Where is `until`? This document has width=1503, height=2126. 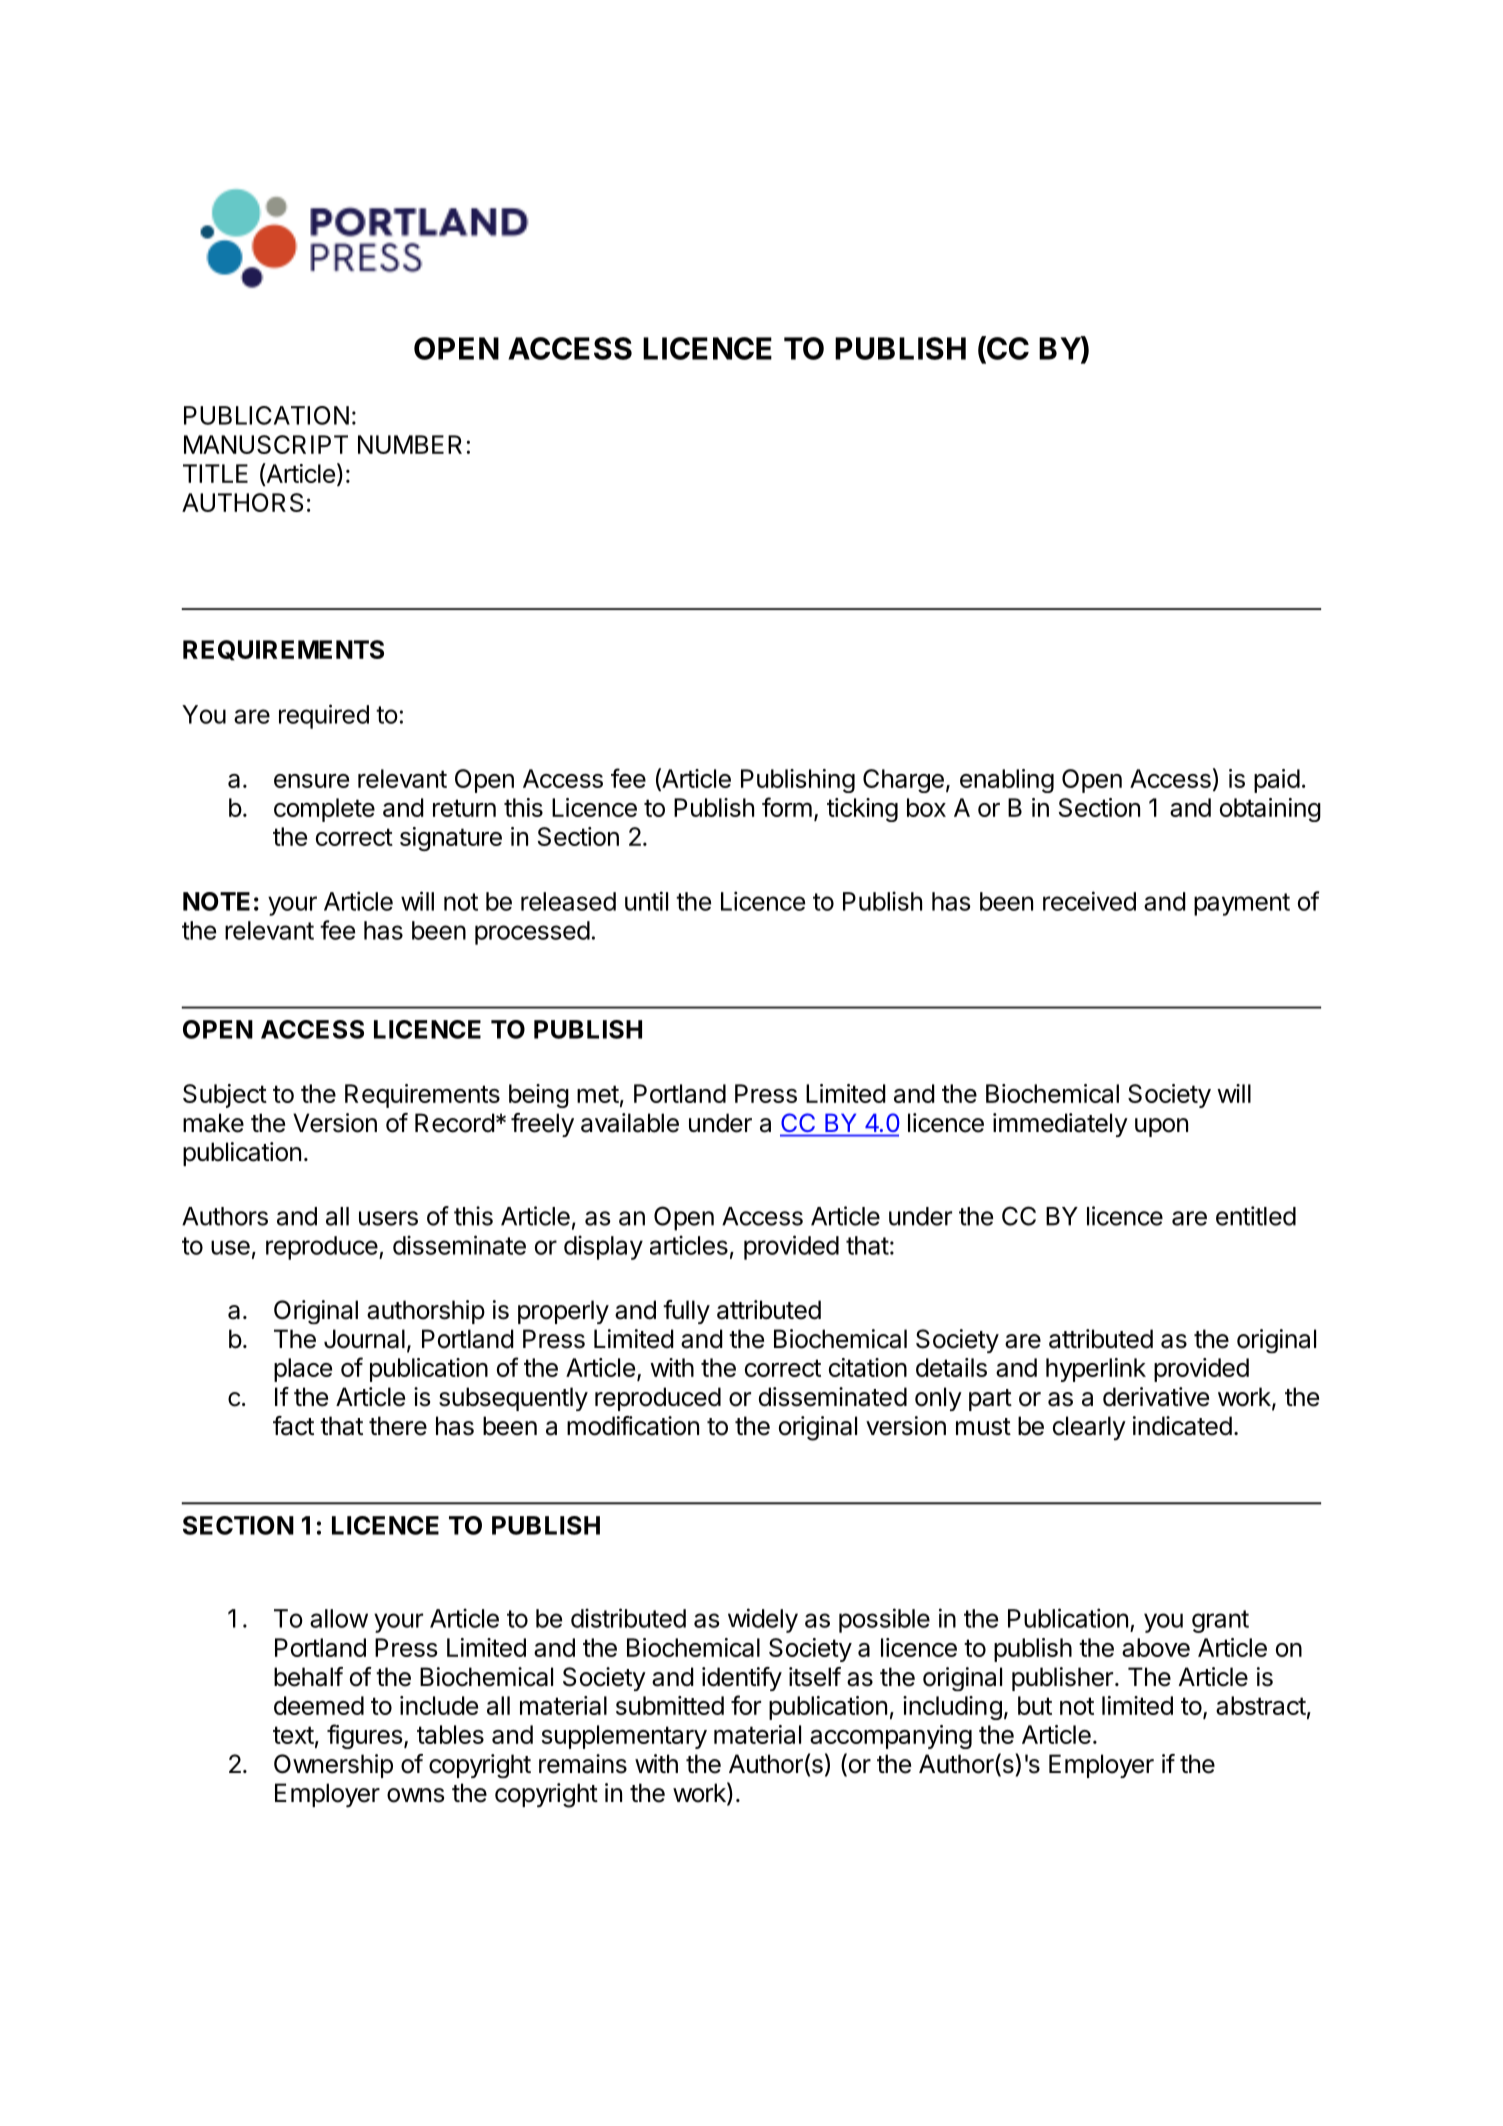 until is located at coordinates (646, 901).
